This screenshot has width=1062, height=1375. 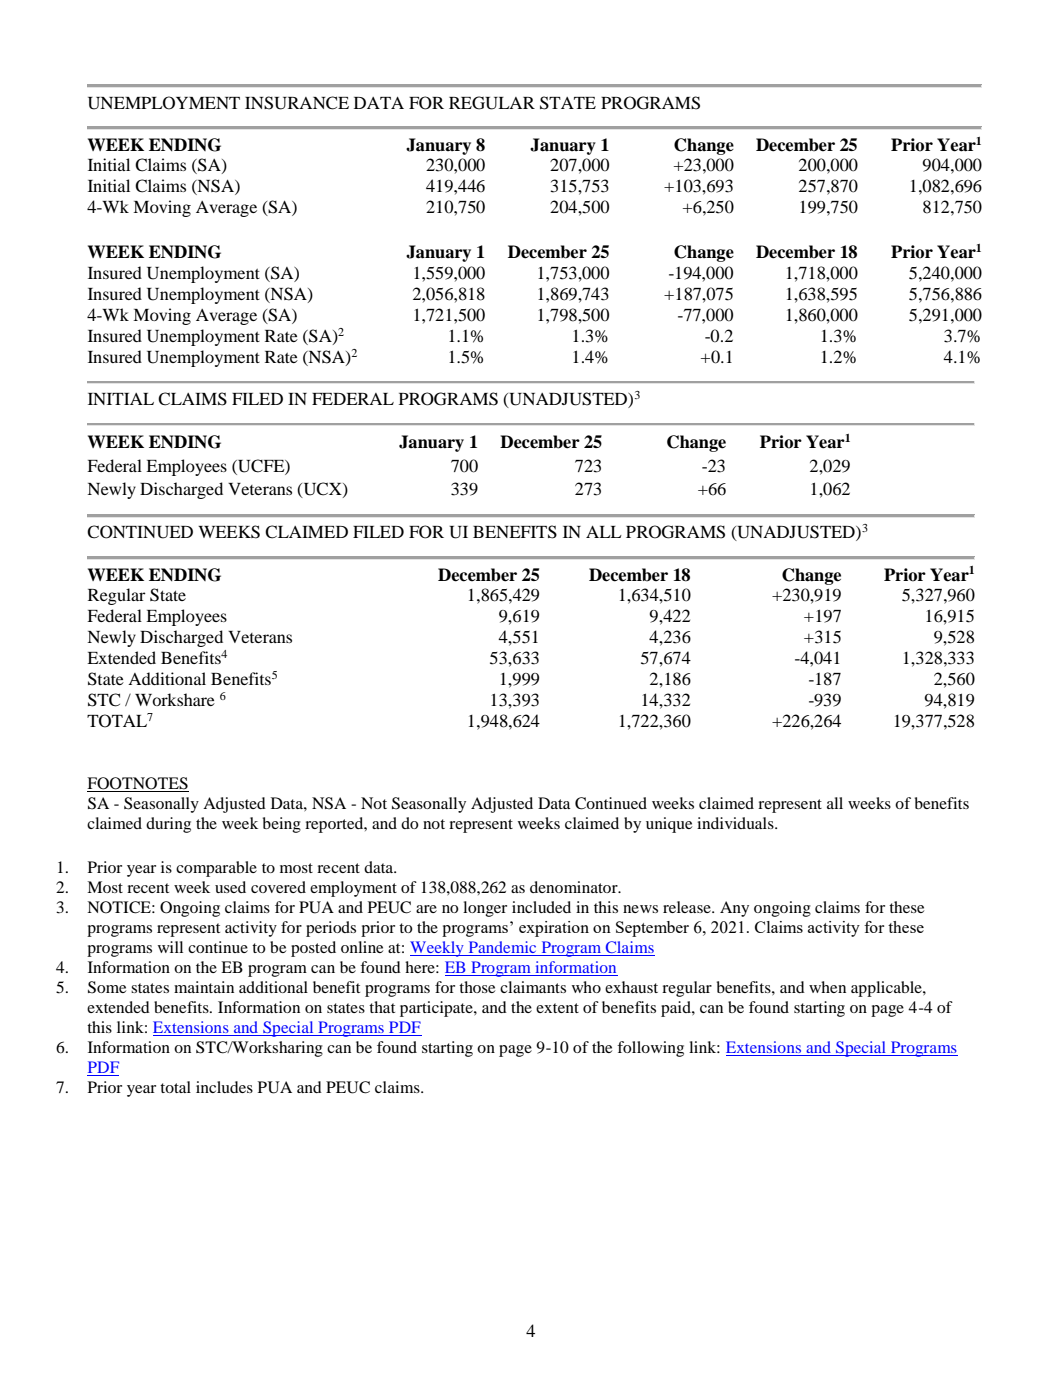 I want to click on FOOTNOTES, so click(x=138, y=784).
